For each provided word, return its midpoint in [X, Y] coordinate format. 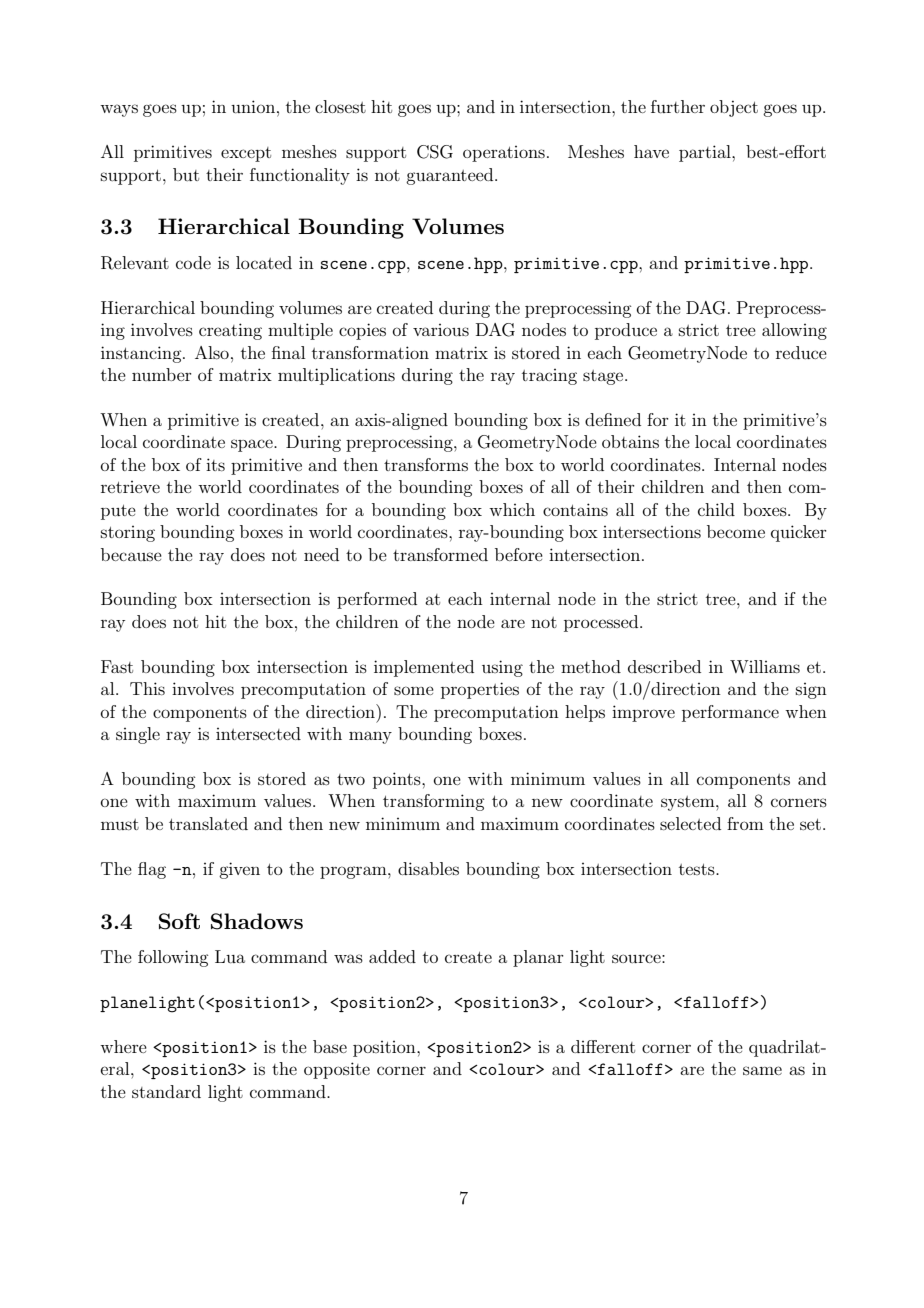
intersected [258, 733]
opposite [337, 1070]
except [246, 154]
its [215, 464]
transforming [433, 802]
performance [730, 713]
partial [706, 153]
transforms [426, 464]
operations [504, 154]
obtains [630, 441]
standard [166, 1091]
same [762, 1070]
